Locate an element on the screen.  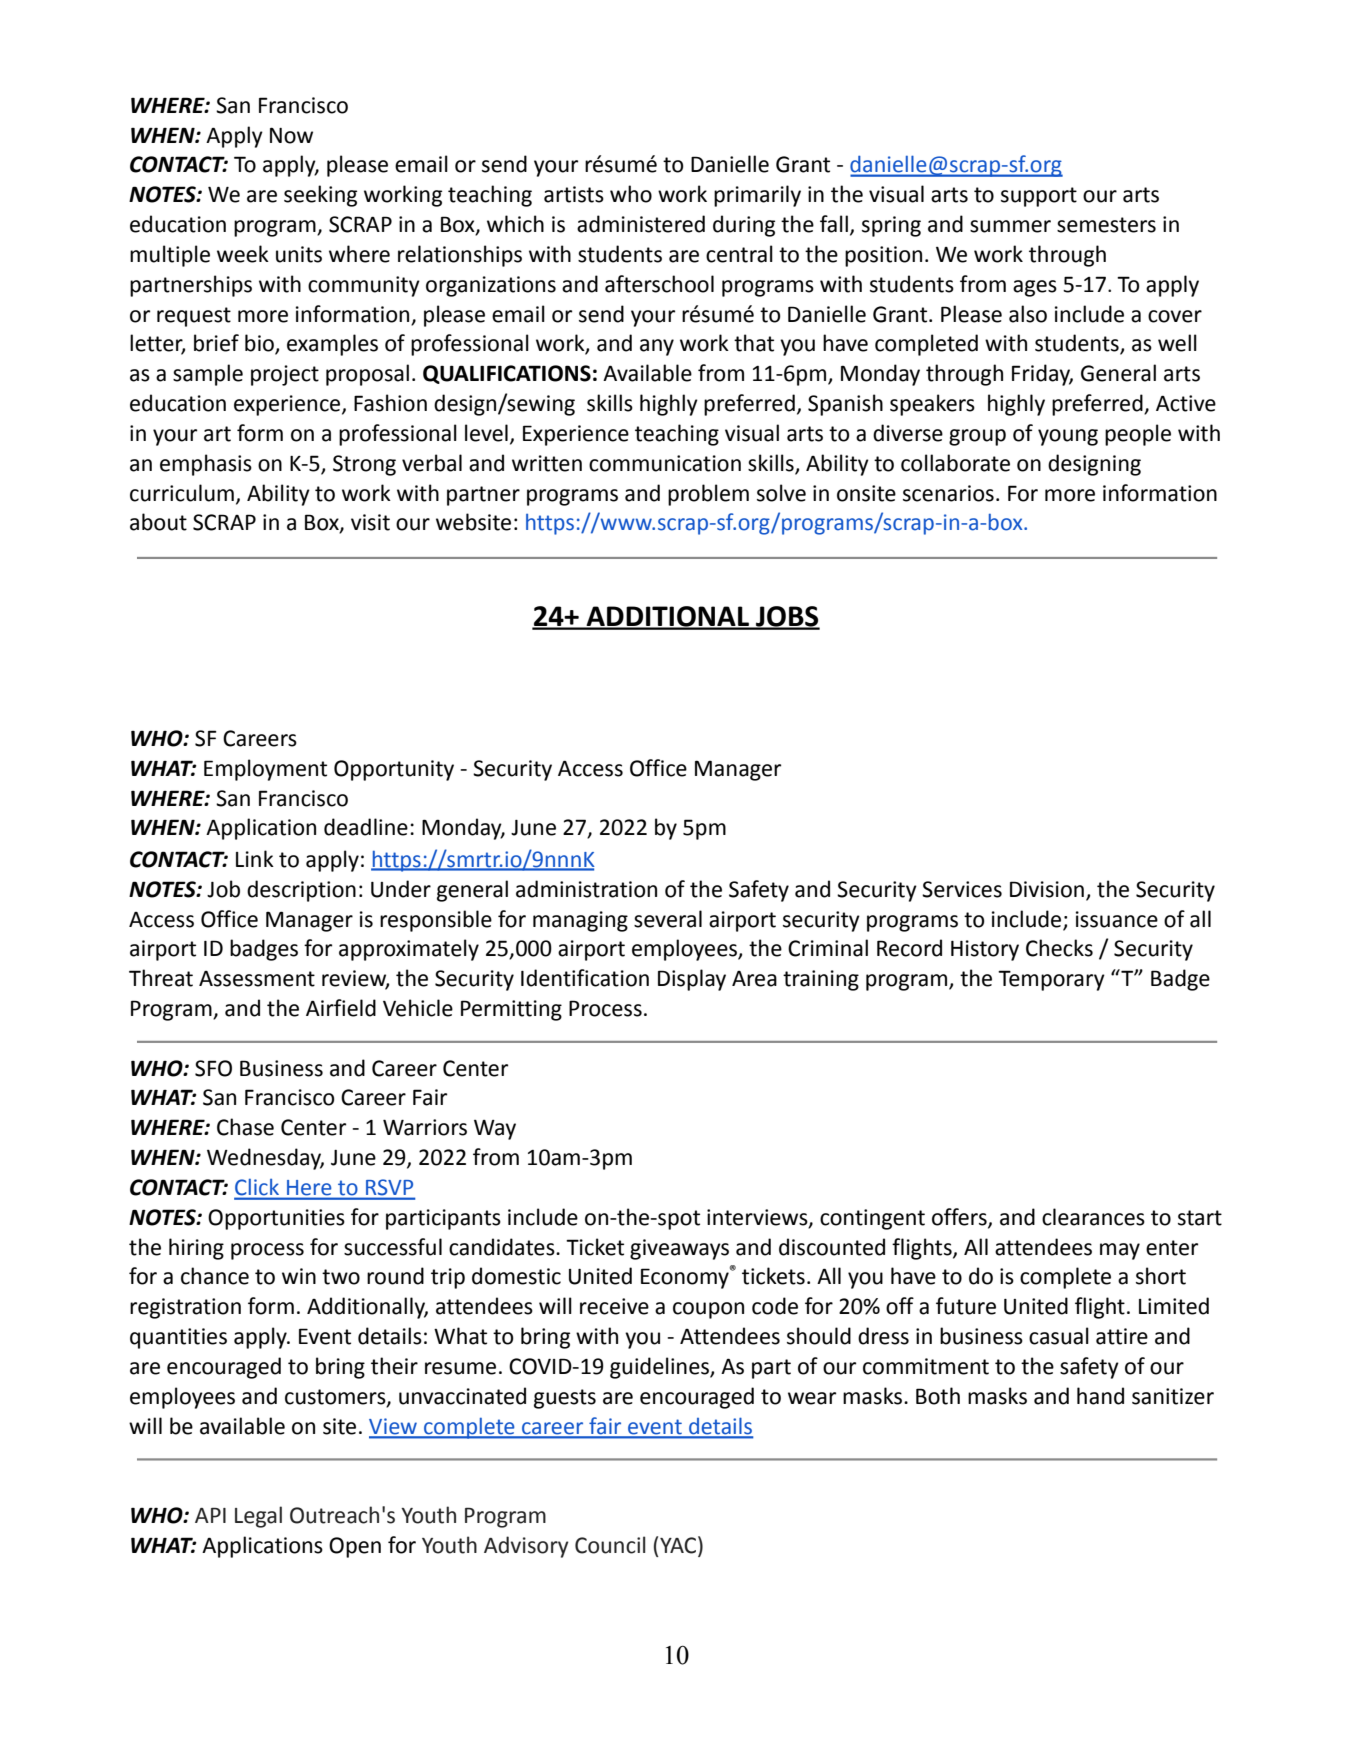
Link is located at coordinates (255, 858).
